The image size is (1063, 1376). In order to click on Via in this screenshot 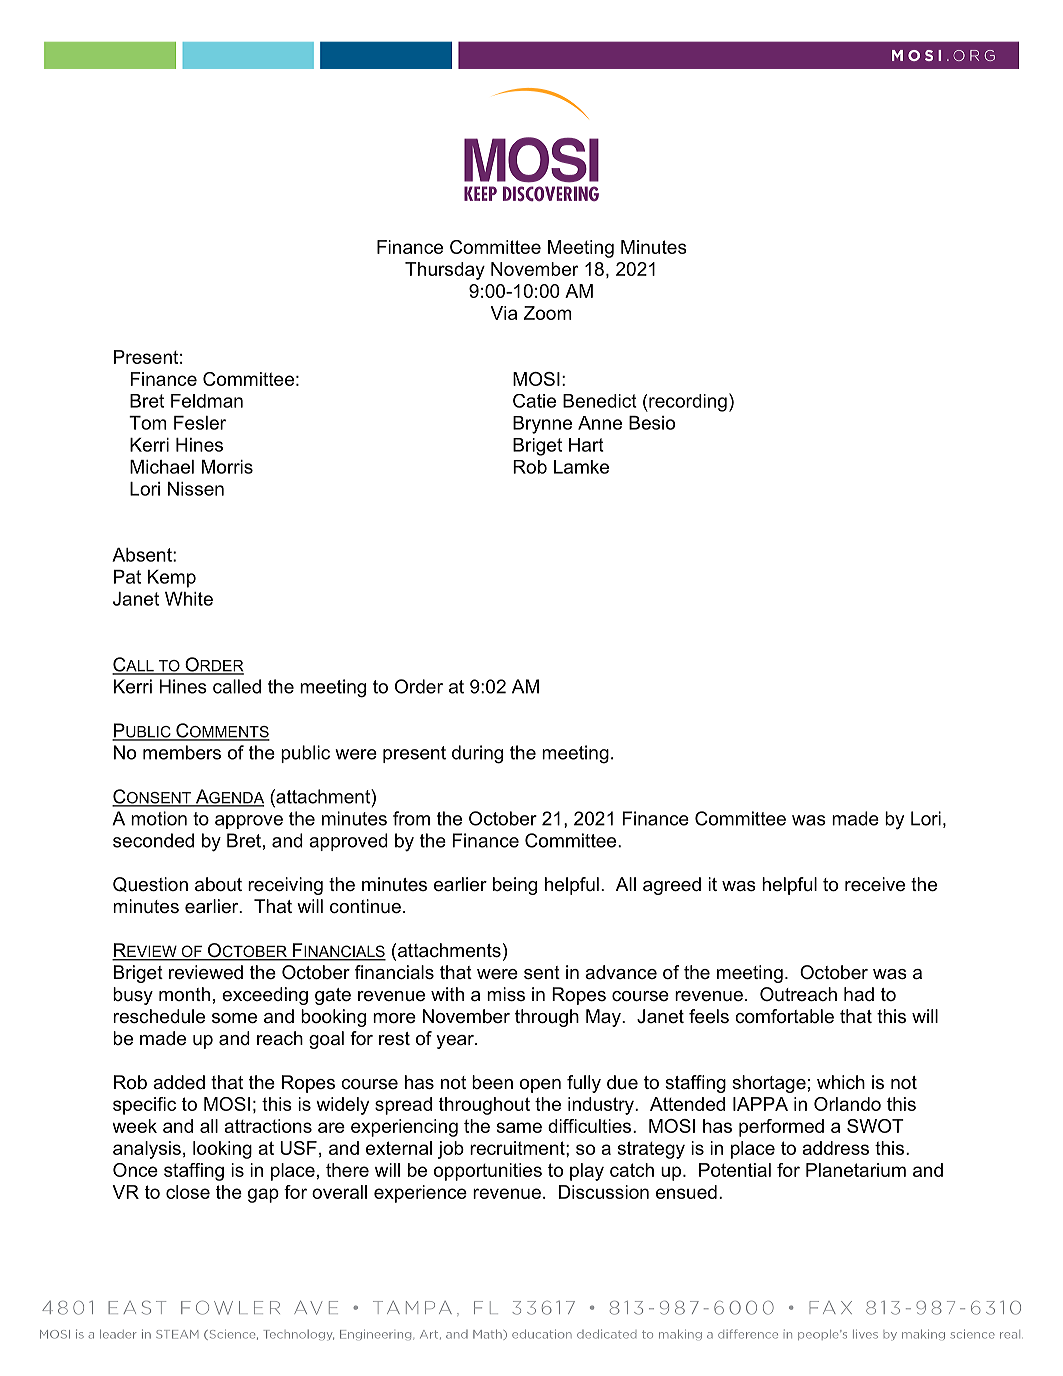, I will do `click(504, 313)`.
